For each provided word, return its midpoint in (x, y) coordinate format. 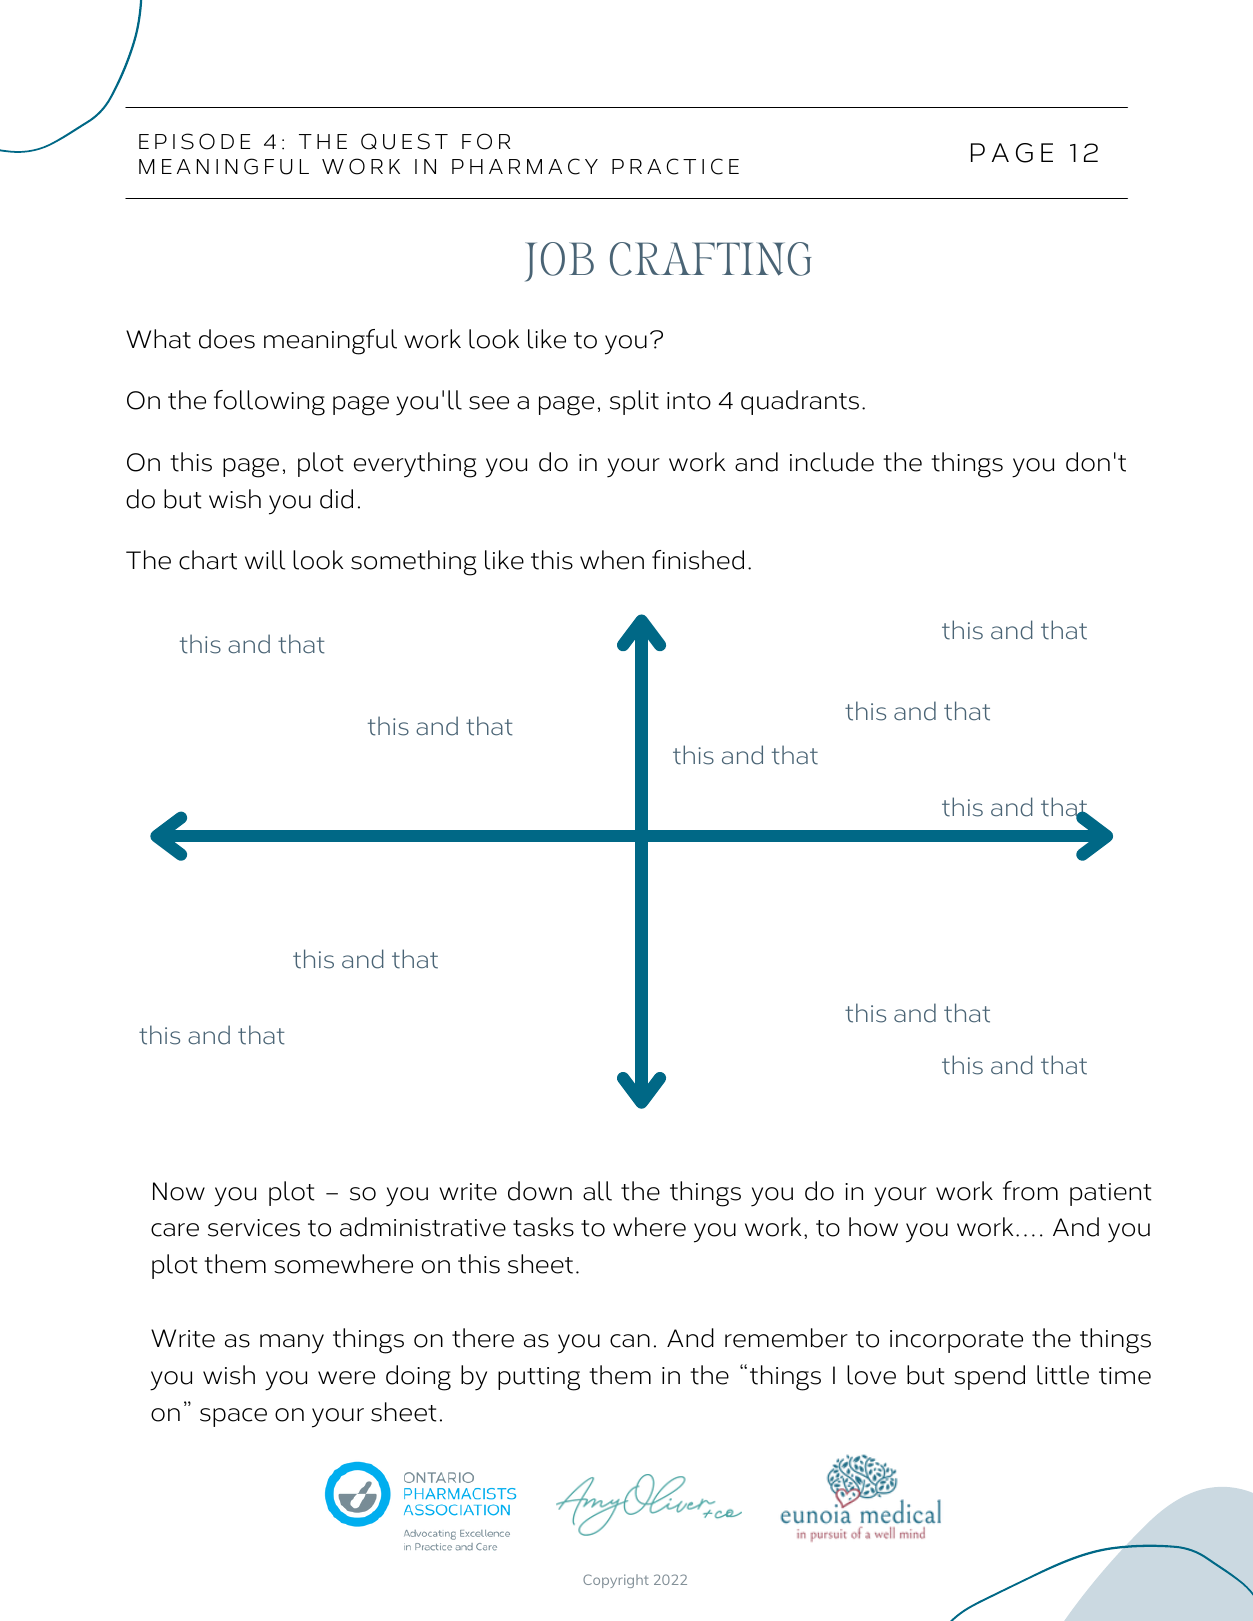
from (1030, 1191)
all (597, 1191)
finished (698, 560)
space (233, 1417)
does (227, 339)
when (612, 560)
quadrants (800, 402)
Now (179, 1191)
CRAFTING (711, 259)
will (265, 560)
